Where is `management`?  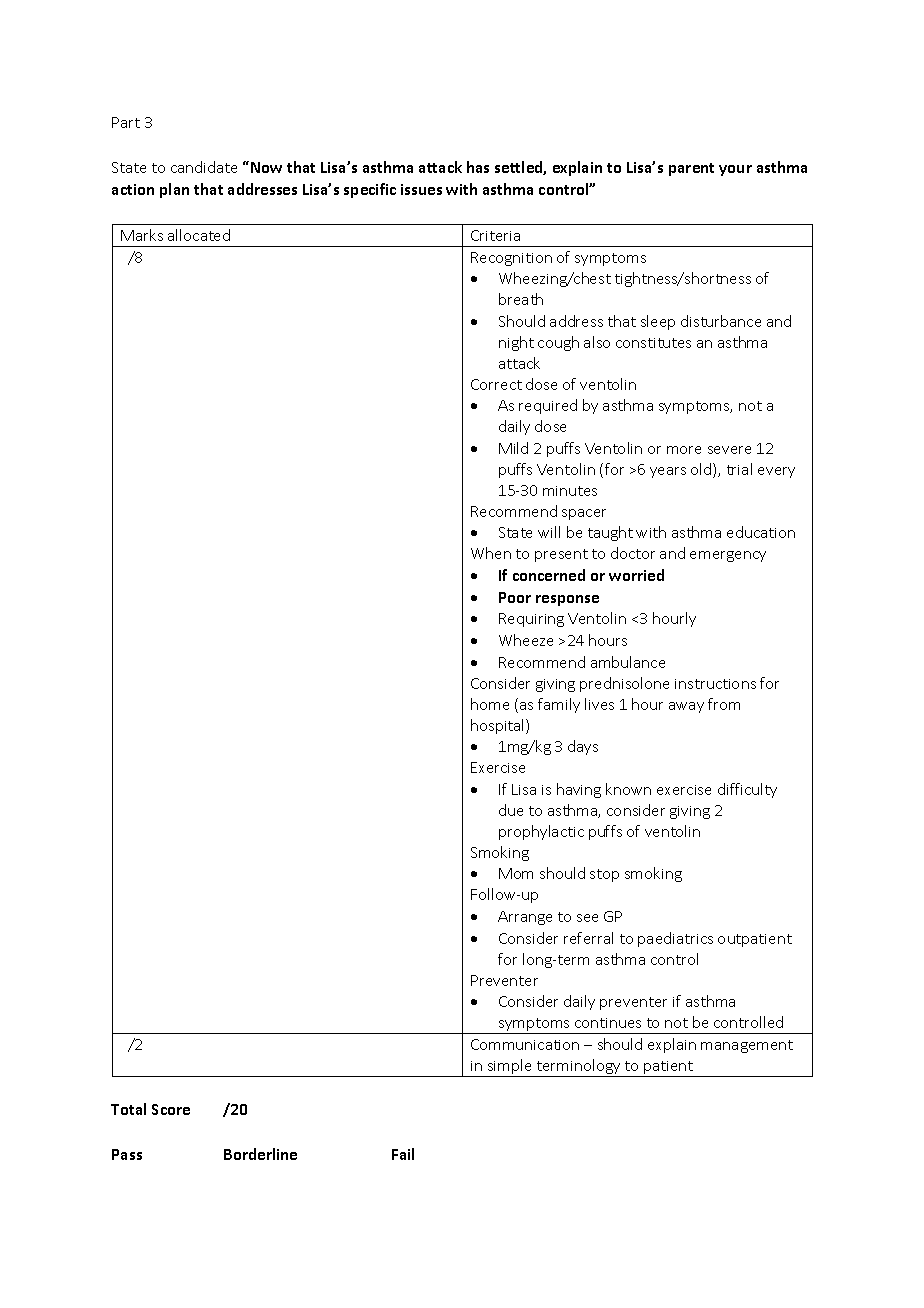 management is located at coordinates (747, 1046).
